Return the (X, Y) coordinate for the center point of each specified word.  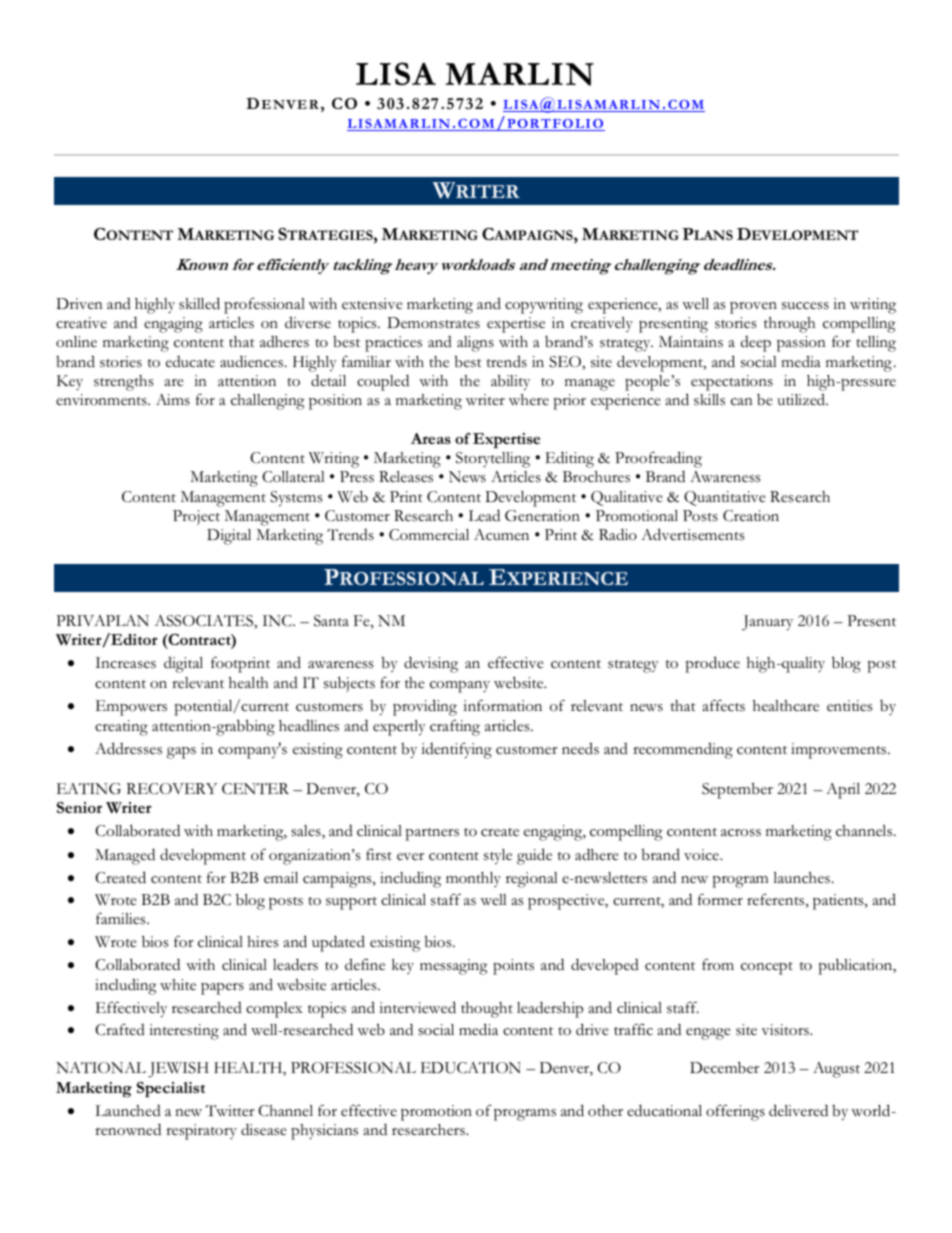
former (720, 899)
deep (756, 344)
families (122, 918)
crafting (455, 728)
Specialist (171, 1090)
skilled (199, 303)
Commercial (429, 535)
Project (196, 517)
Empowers (131, 708)
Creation (751, 516)
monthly (473, 879)
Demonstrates (433, 323)
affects (723, 705)
